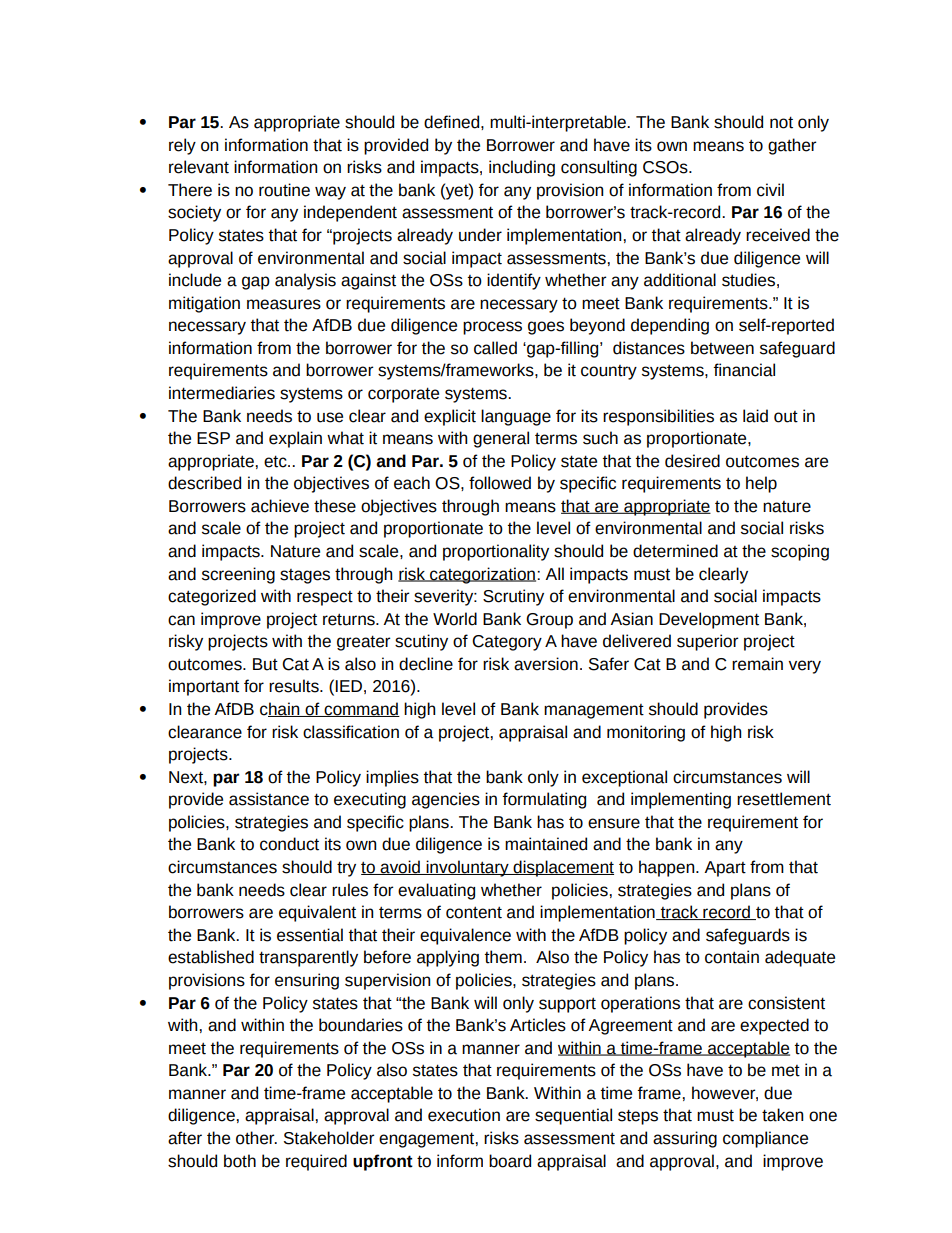 The image size is (952, 1233). Describe the element at coordinates (507, 643) in the document. I see `Category` at that location.
